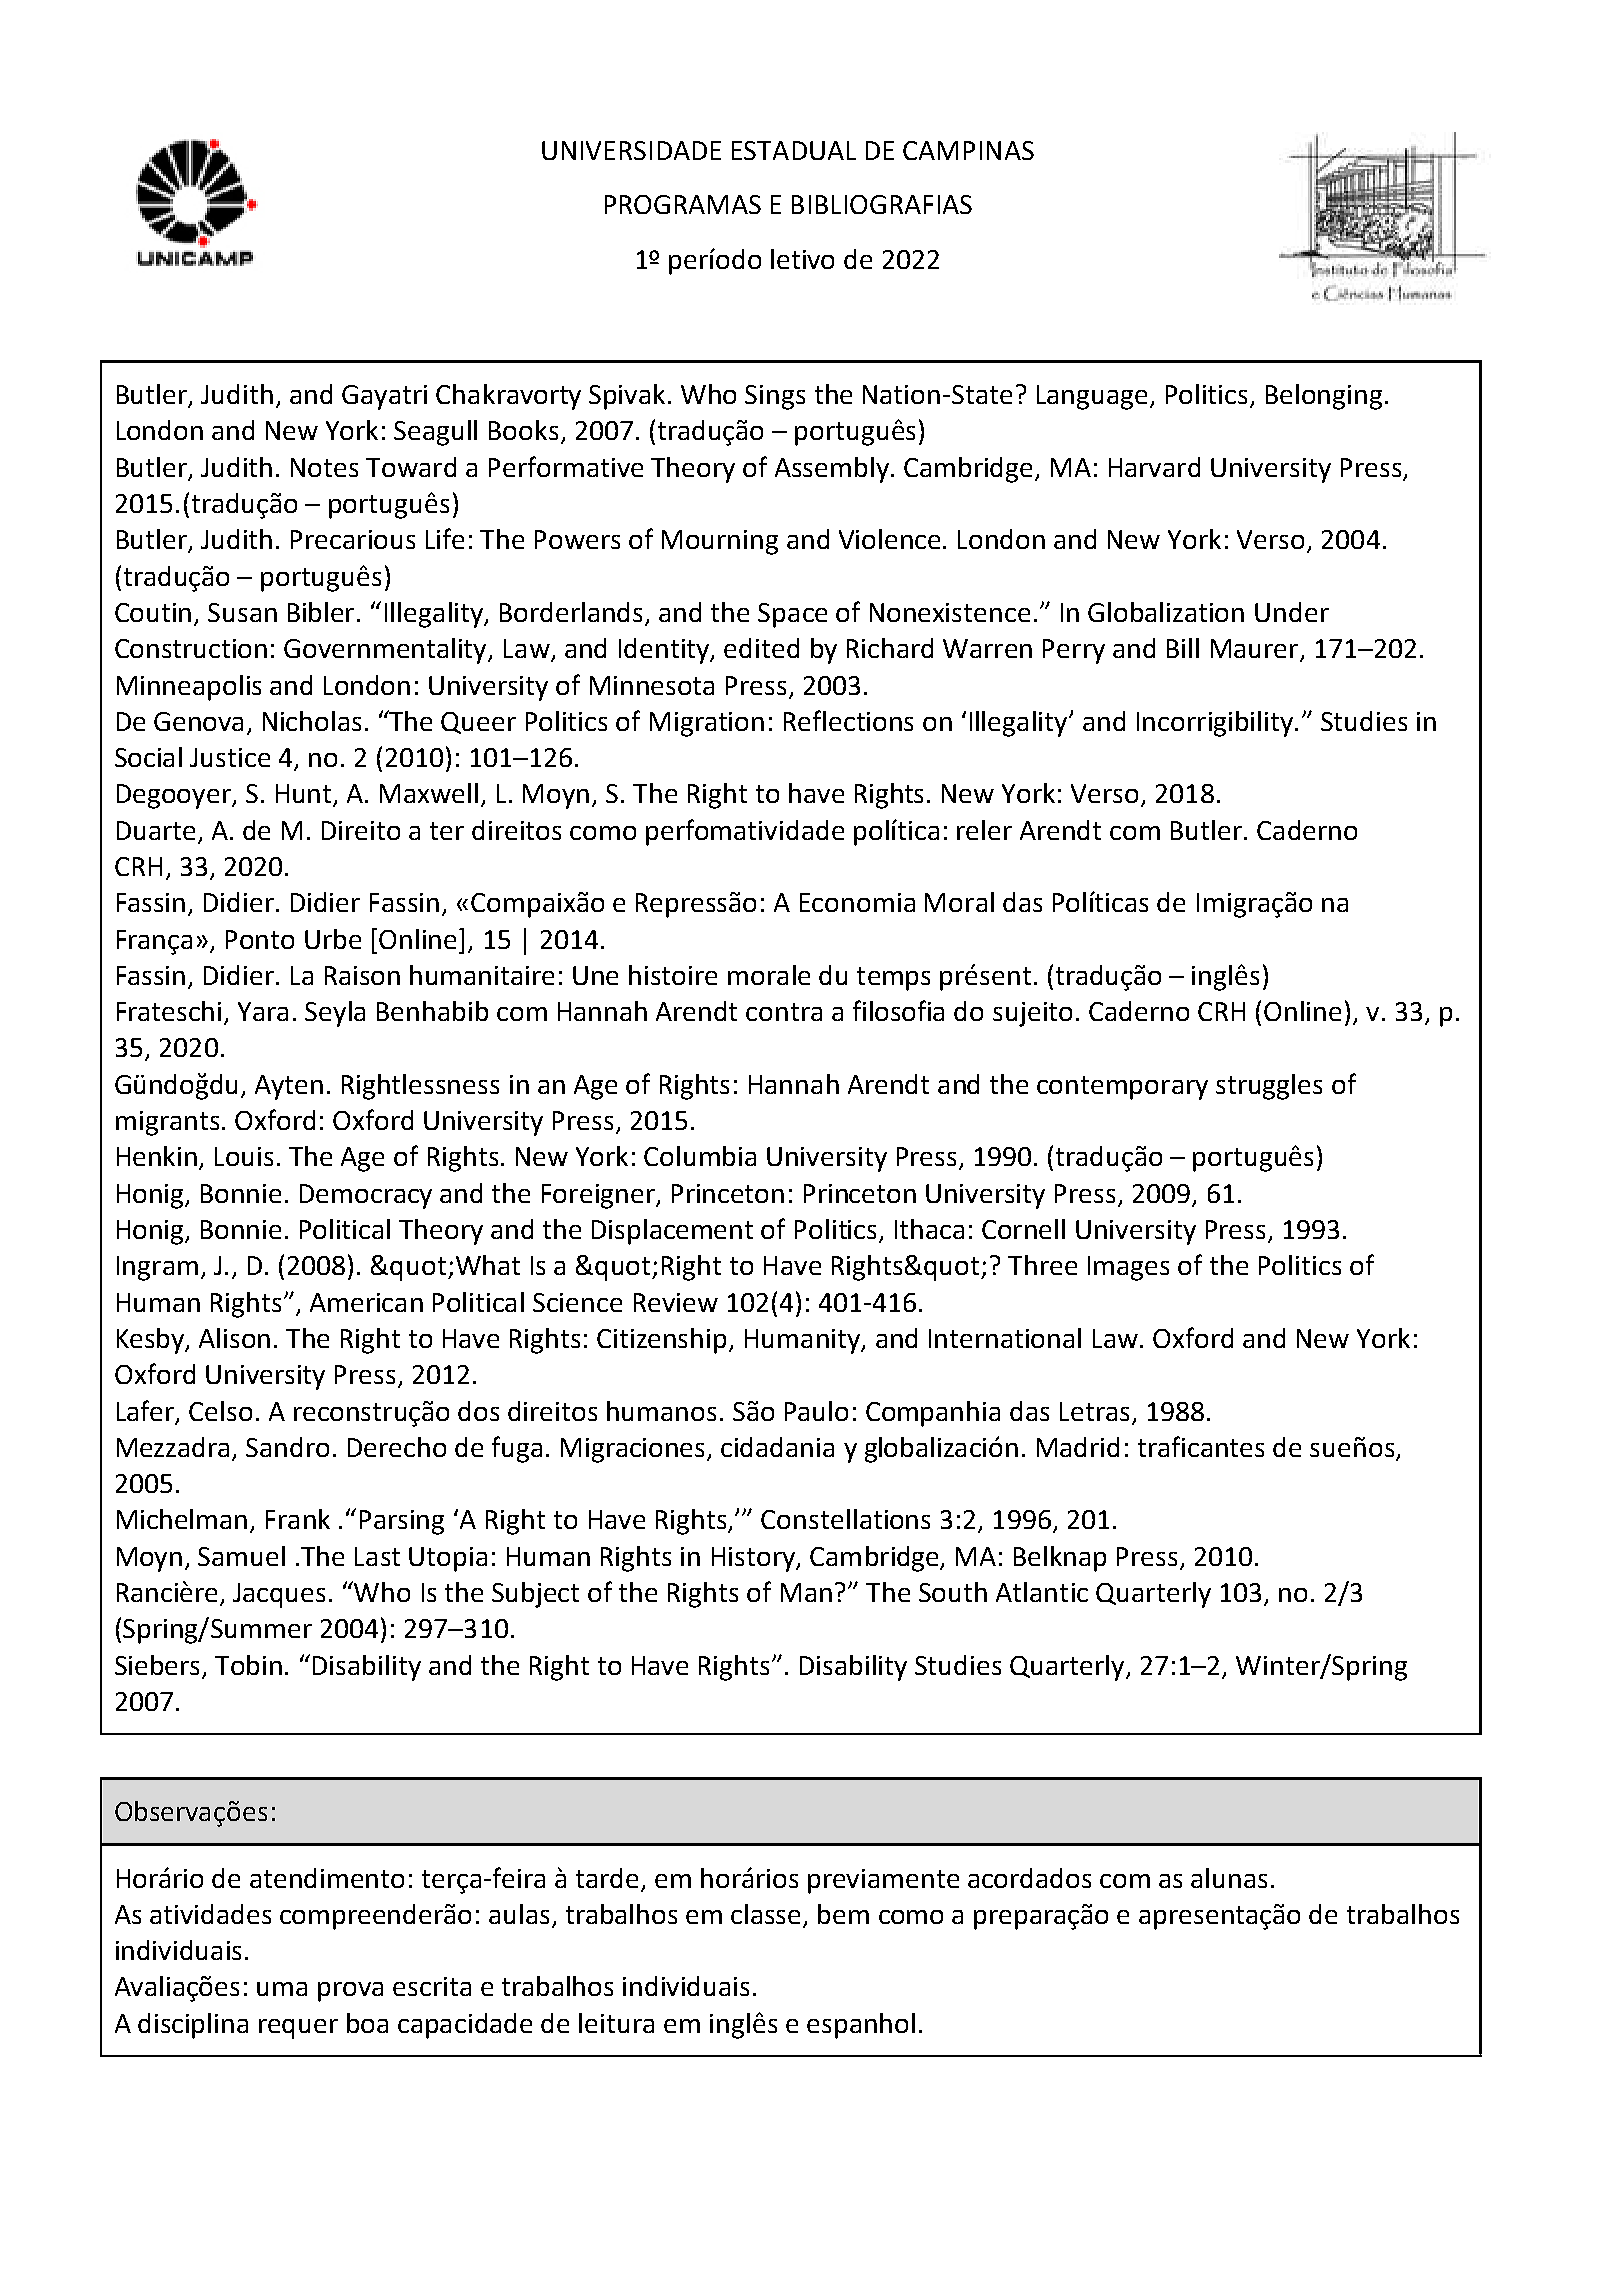 This image has width=1608, height=2276. I want to click on Bill, so click(1183, 648).
